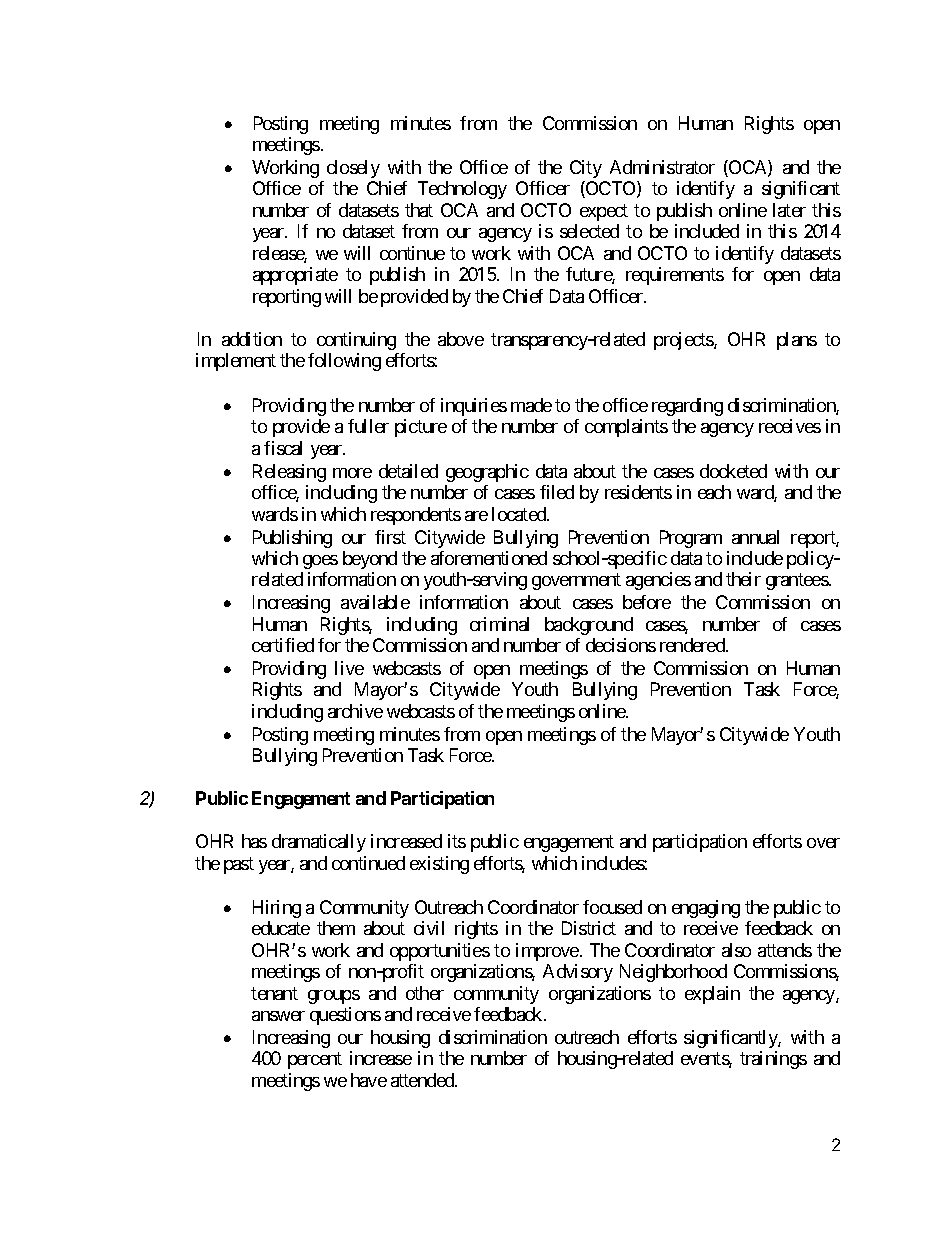  I want to click on certified, so click(283, 645).
